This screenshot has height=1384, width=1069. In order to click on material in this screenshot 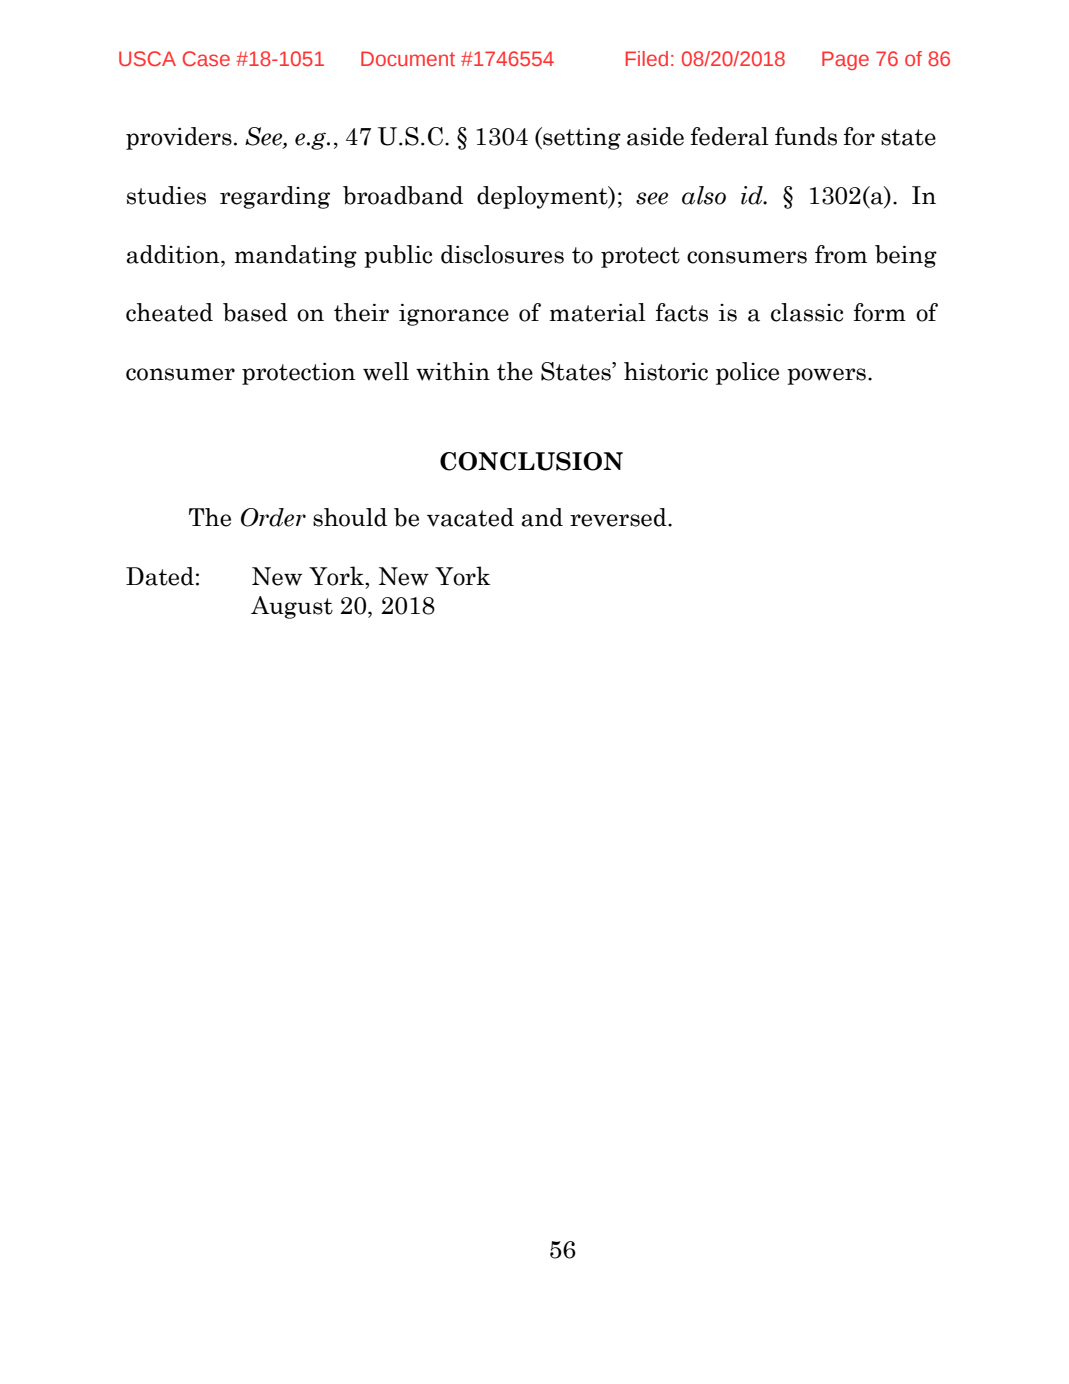, I will do `click(598, 312)`.
